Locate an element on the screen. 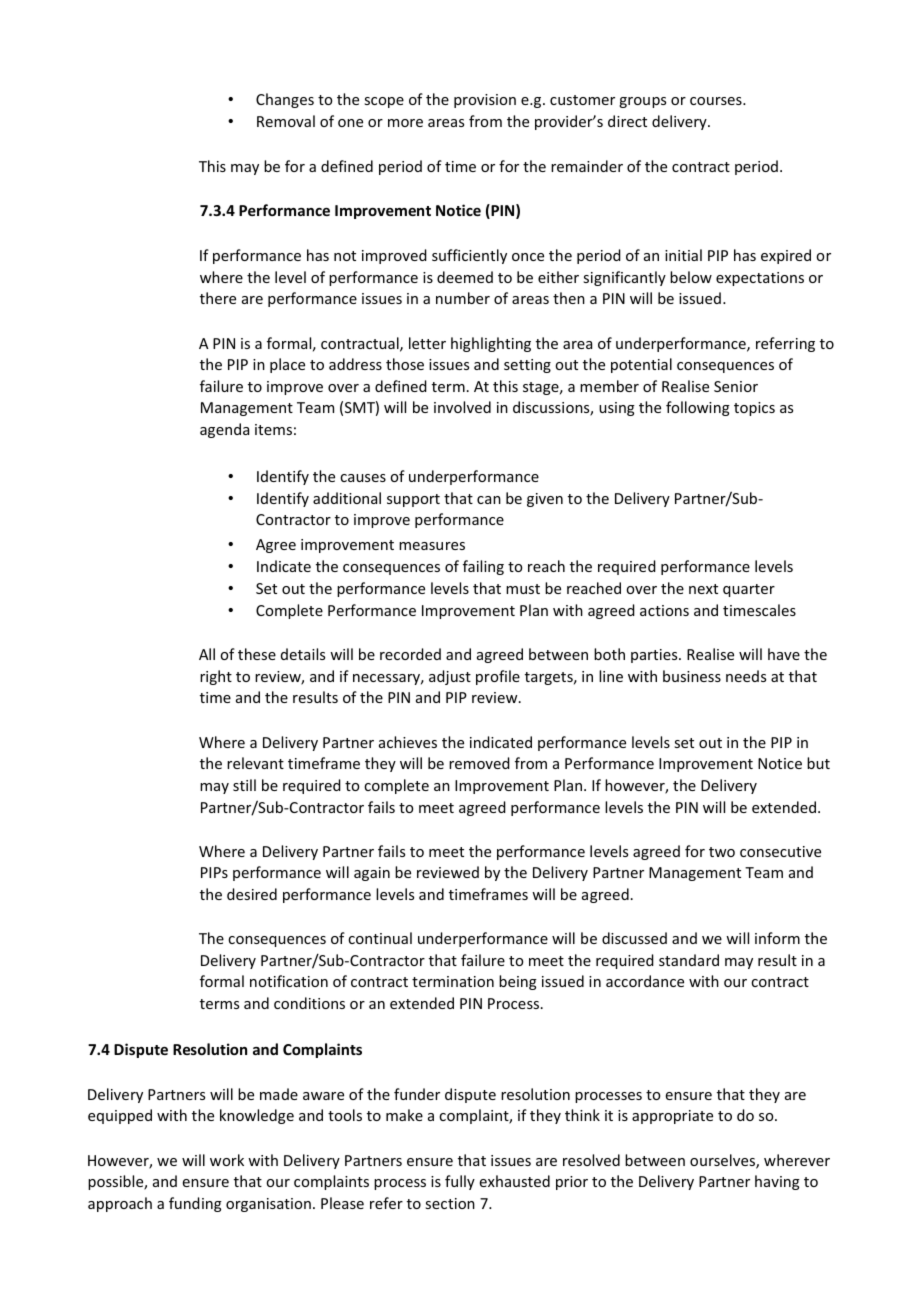 This screenshot has height=1308, width=924. work is located at coordinates (227, 1160).
